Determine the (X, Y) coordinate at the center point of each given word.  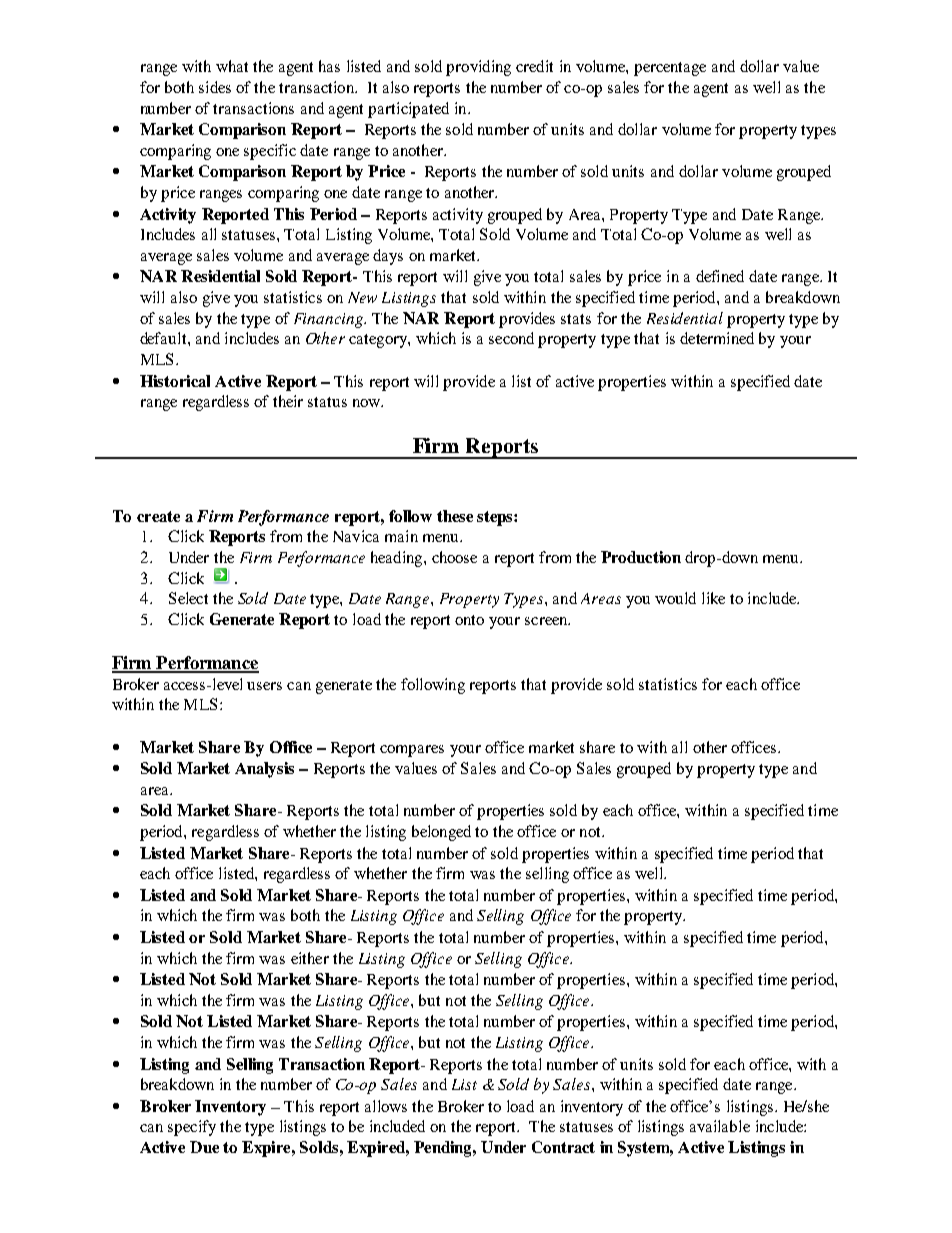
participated (408, 110)
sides (215, 87)
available (720, 1126)
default (164, 338)
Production (641, 557)
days (388, 257)
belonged (441, 833)
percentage (670, 69)
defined (720, 276)
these (455, 516)
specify (192, 1128)
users (264, 686)
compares (412, 751)
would (675, 598)
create (158, 516)
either (310, 958)
